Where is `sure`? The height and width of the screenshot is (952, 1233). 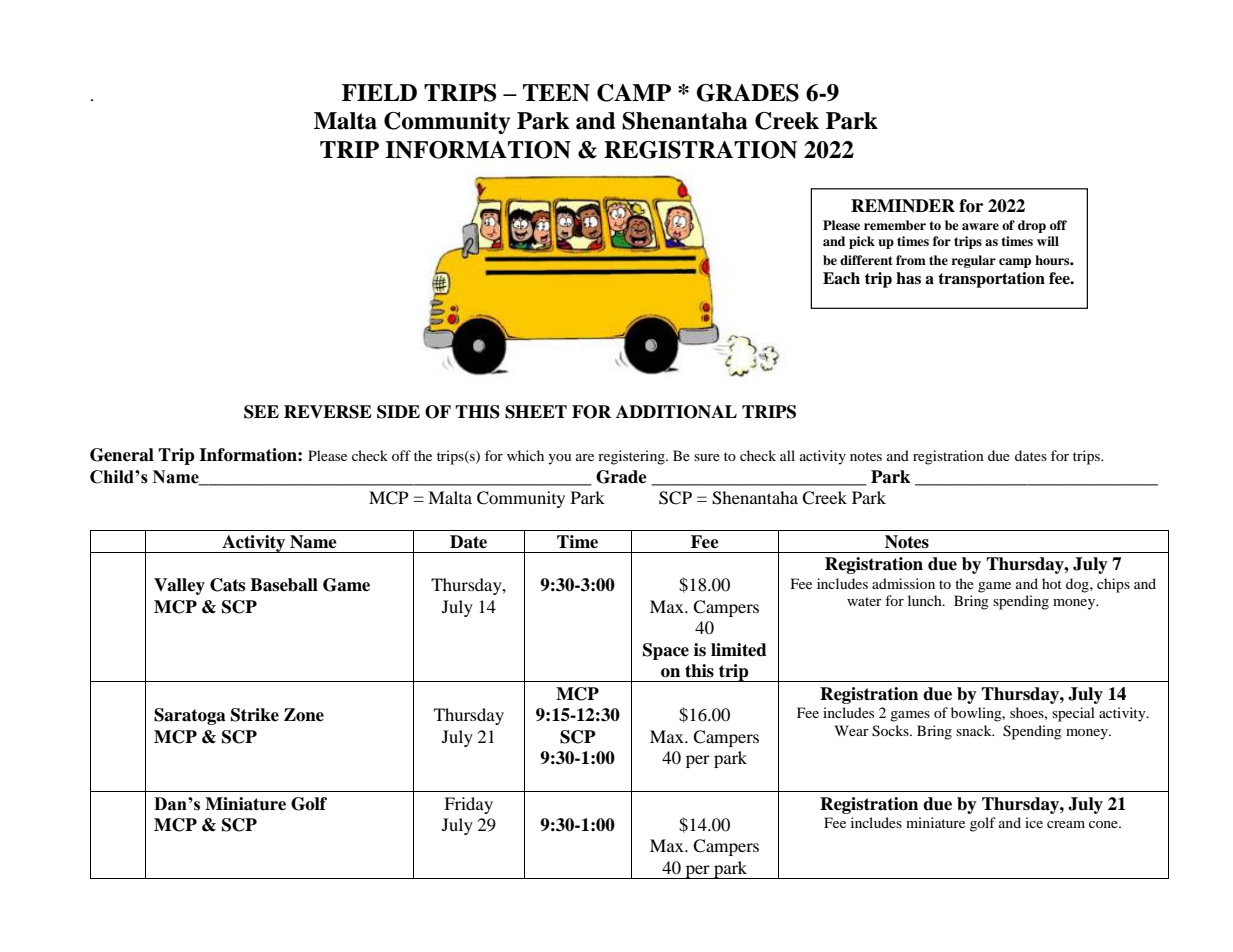 sure is located at coordinates (707, 457).
